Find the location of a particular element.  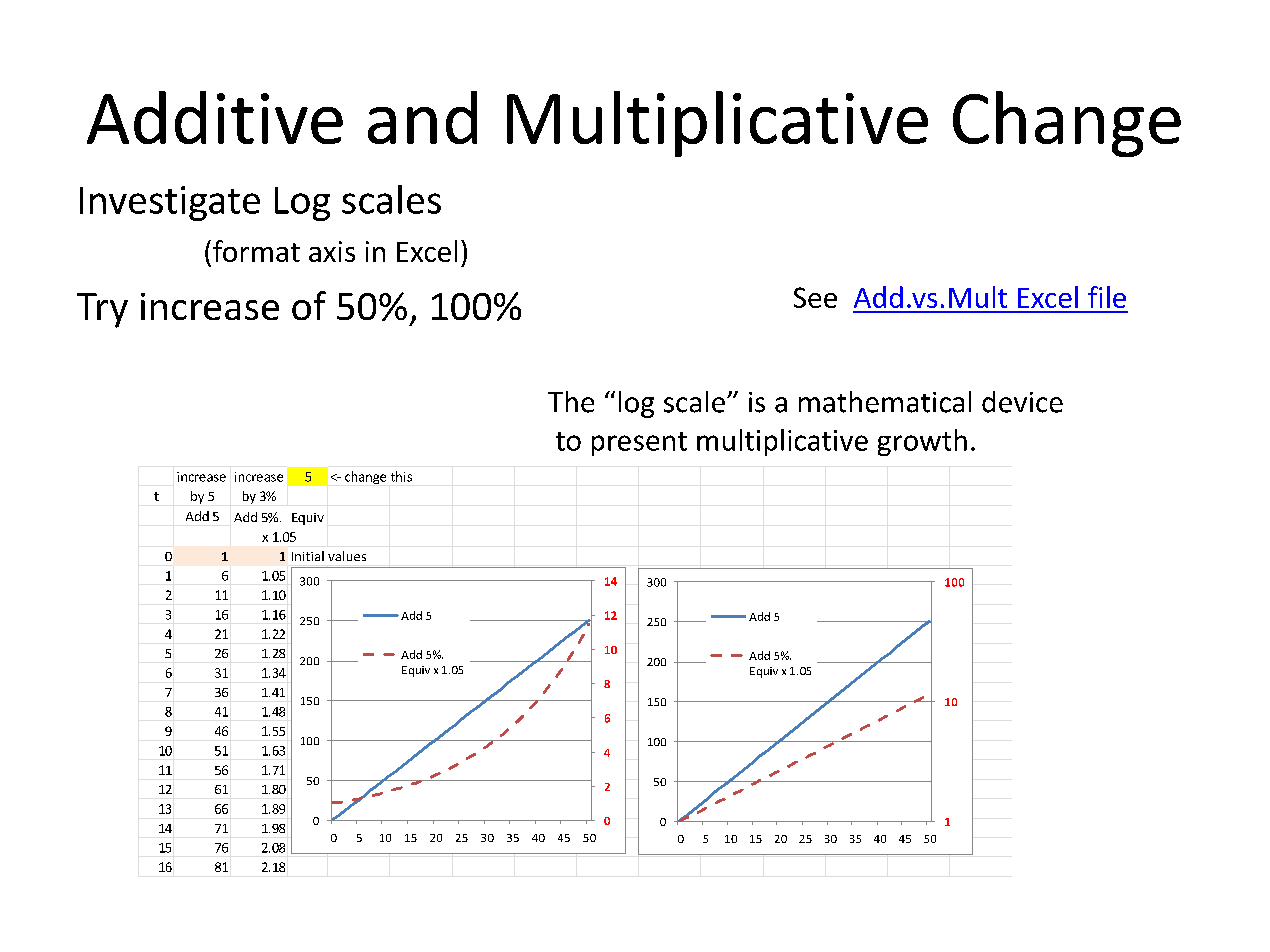

Additive is located at coordinates (215, 117).
